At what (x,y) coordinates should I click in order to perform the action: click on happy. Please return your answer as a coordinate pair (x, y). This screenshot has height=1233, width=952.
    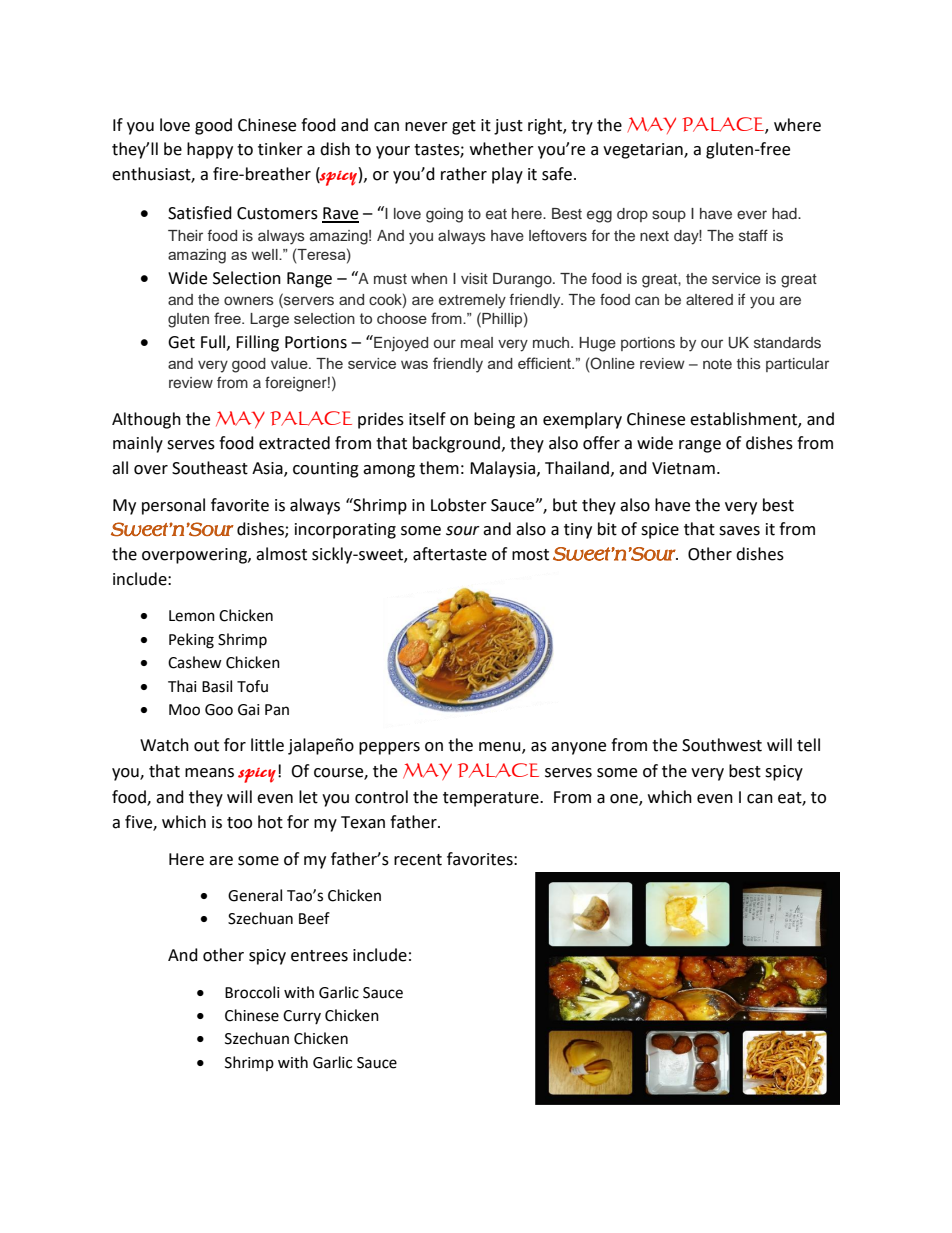
    Looking at the image, I should click on (210, 150).
